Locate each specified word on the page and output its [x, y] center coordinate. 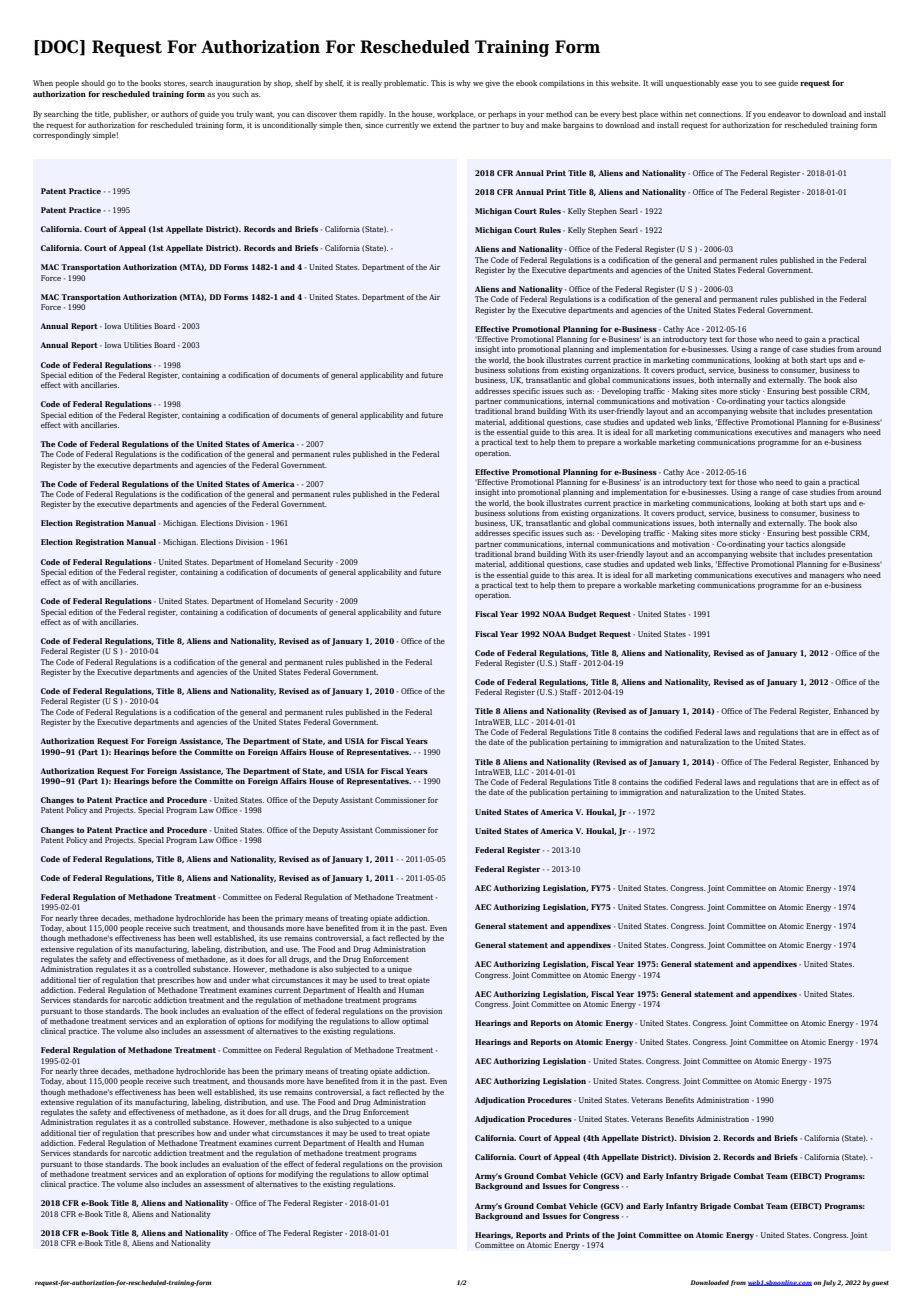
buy [517, 126]
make [551, 125]
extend [445, 125]
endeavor [784, 114]
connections [721, 114]
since [374, 125]
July [829, 1283]
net [691, 114]
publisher [131, 115]
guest [880, 1284]
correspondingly [61, 134]
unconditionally [289, 126]
